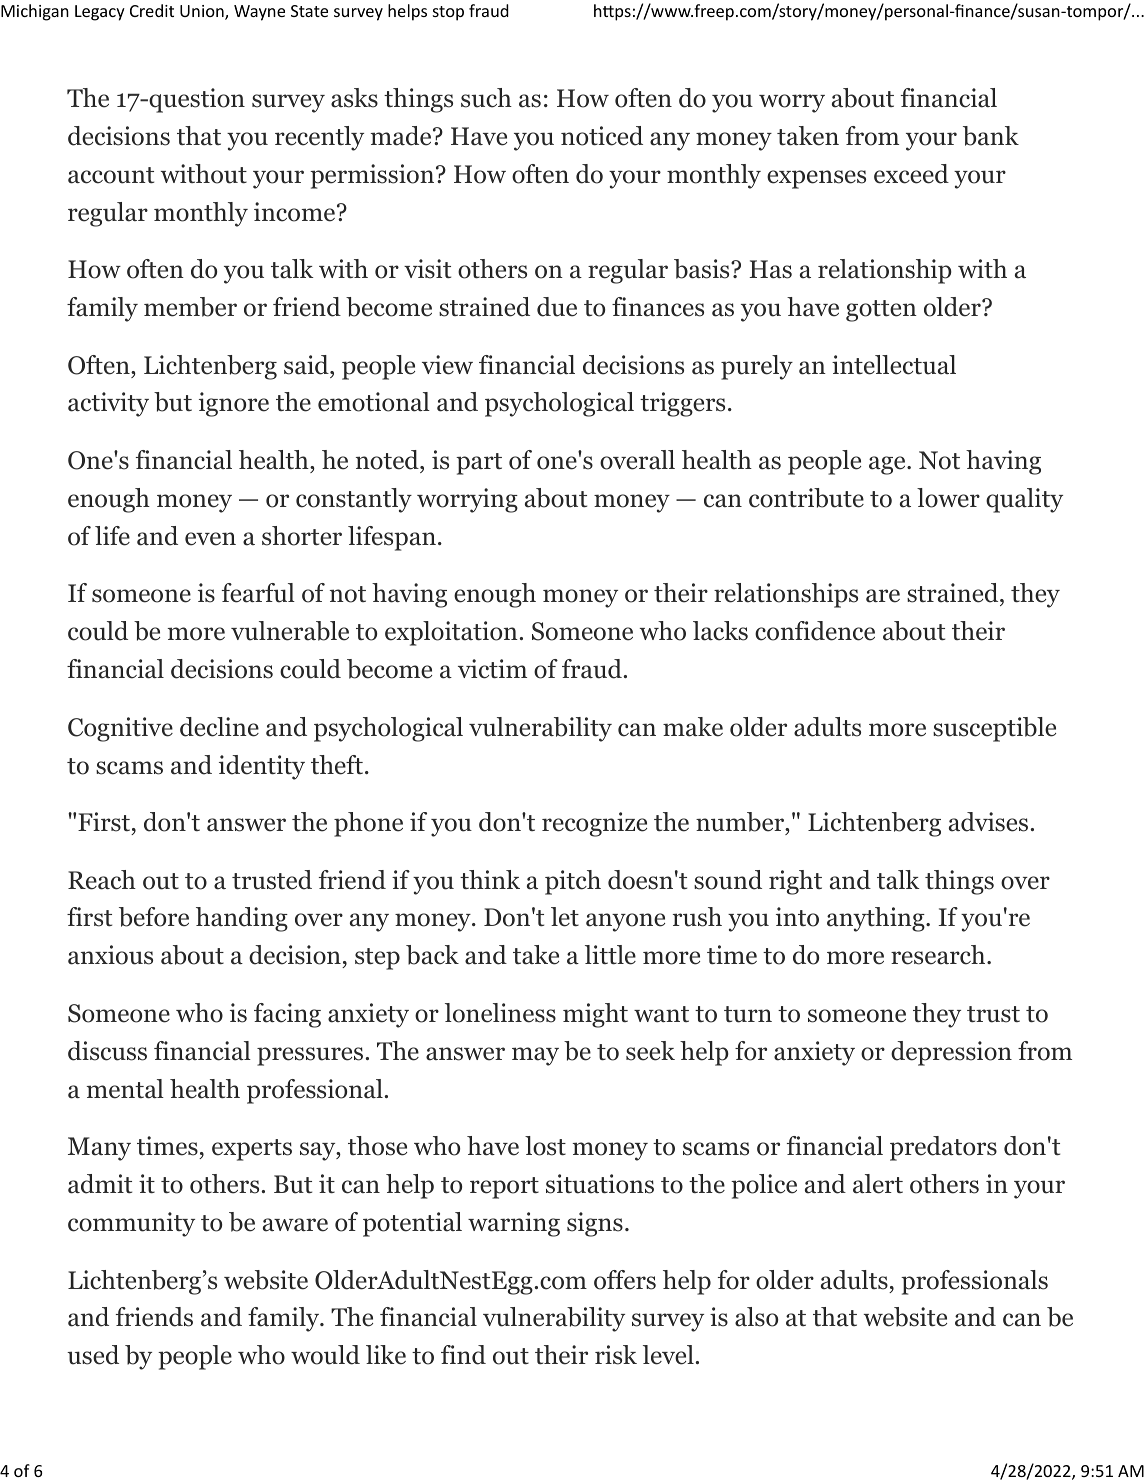  I want to click on activity, so click(108, 404).
